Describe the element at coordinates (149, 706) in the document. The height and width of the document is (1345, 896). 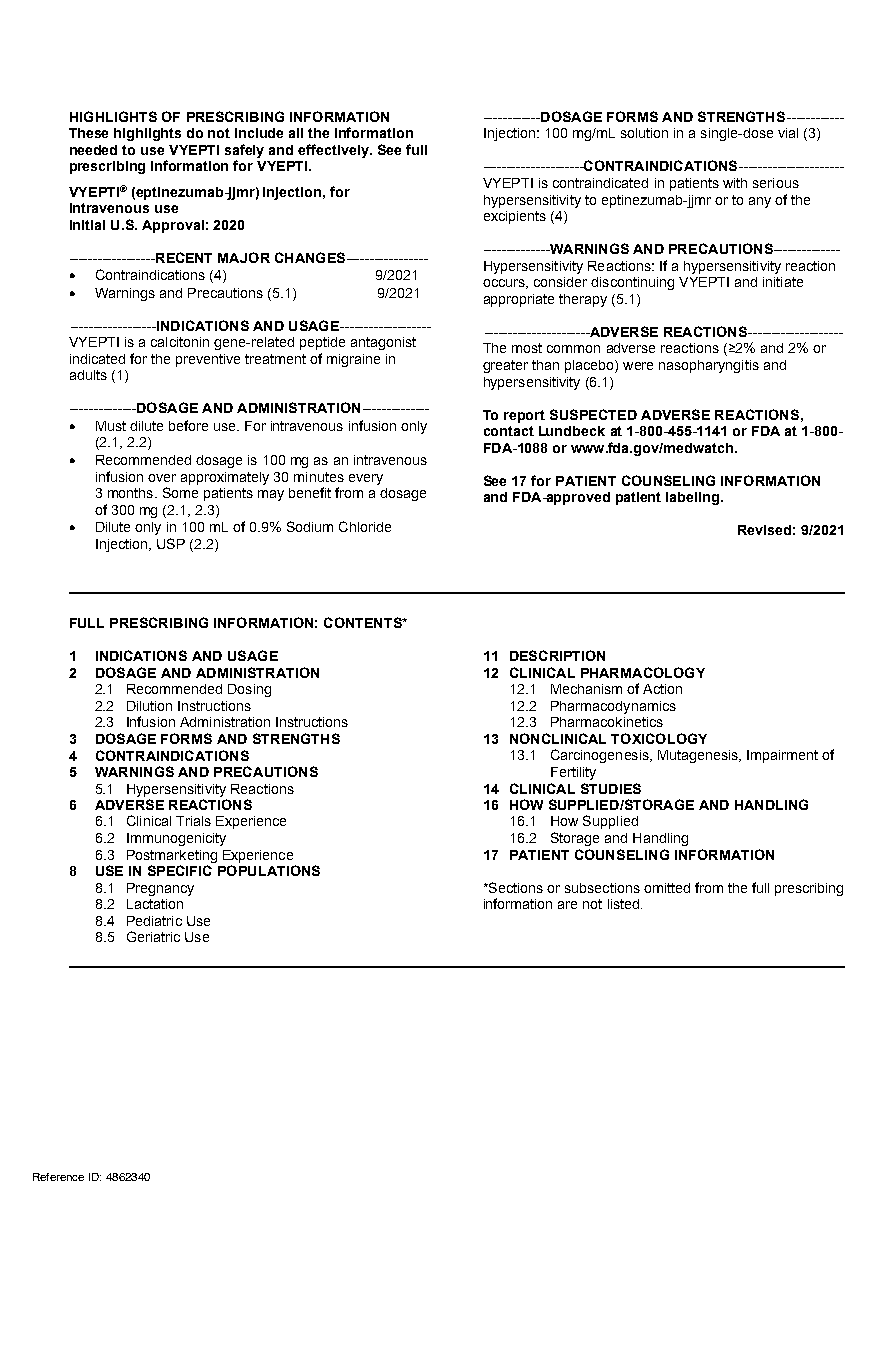
I see `Dilution` at that location.
